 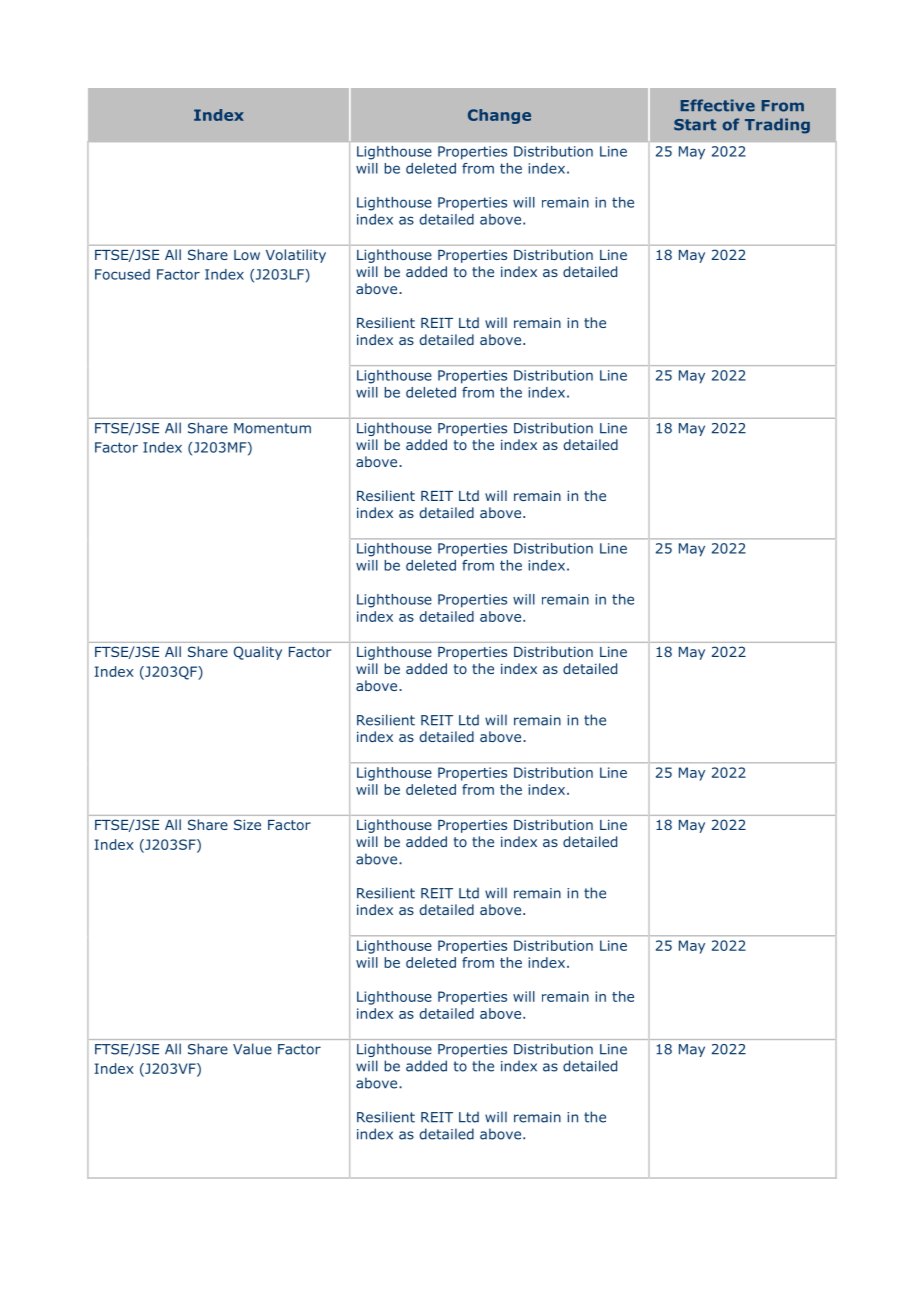 I want to click on Momentum, so click(x=272, y=428).
